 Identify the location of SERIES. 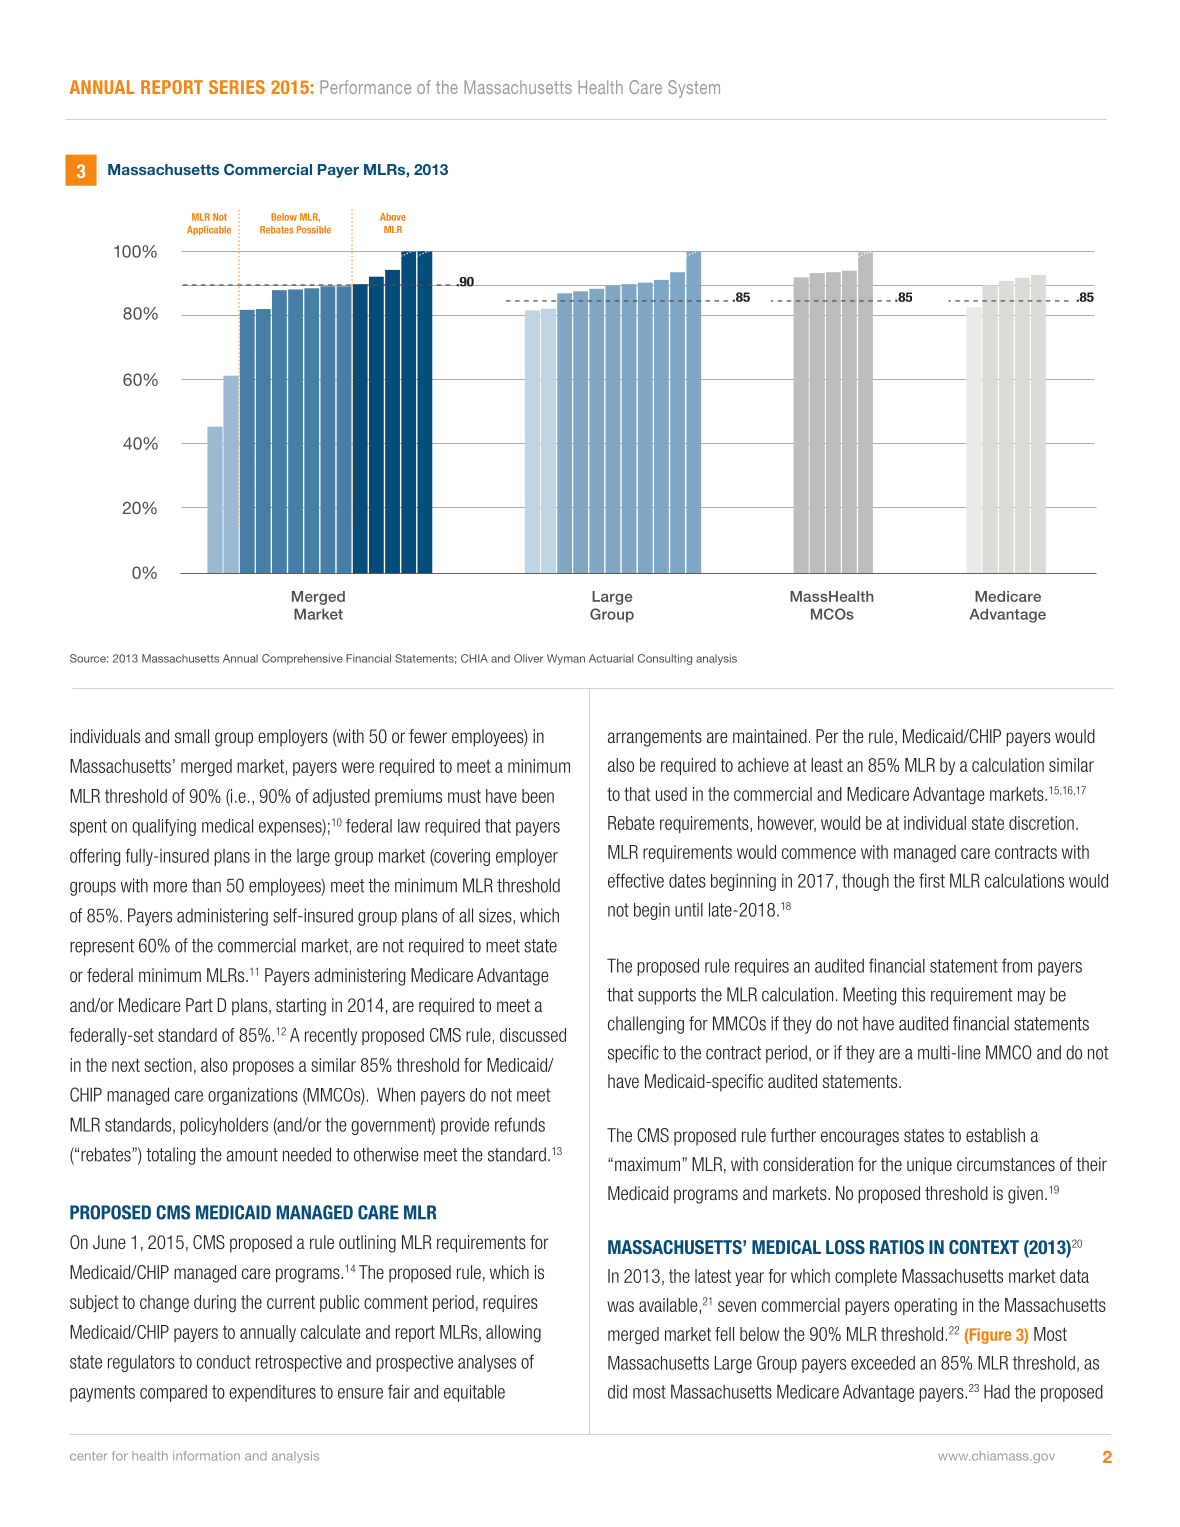
(237, 87).
